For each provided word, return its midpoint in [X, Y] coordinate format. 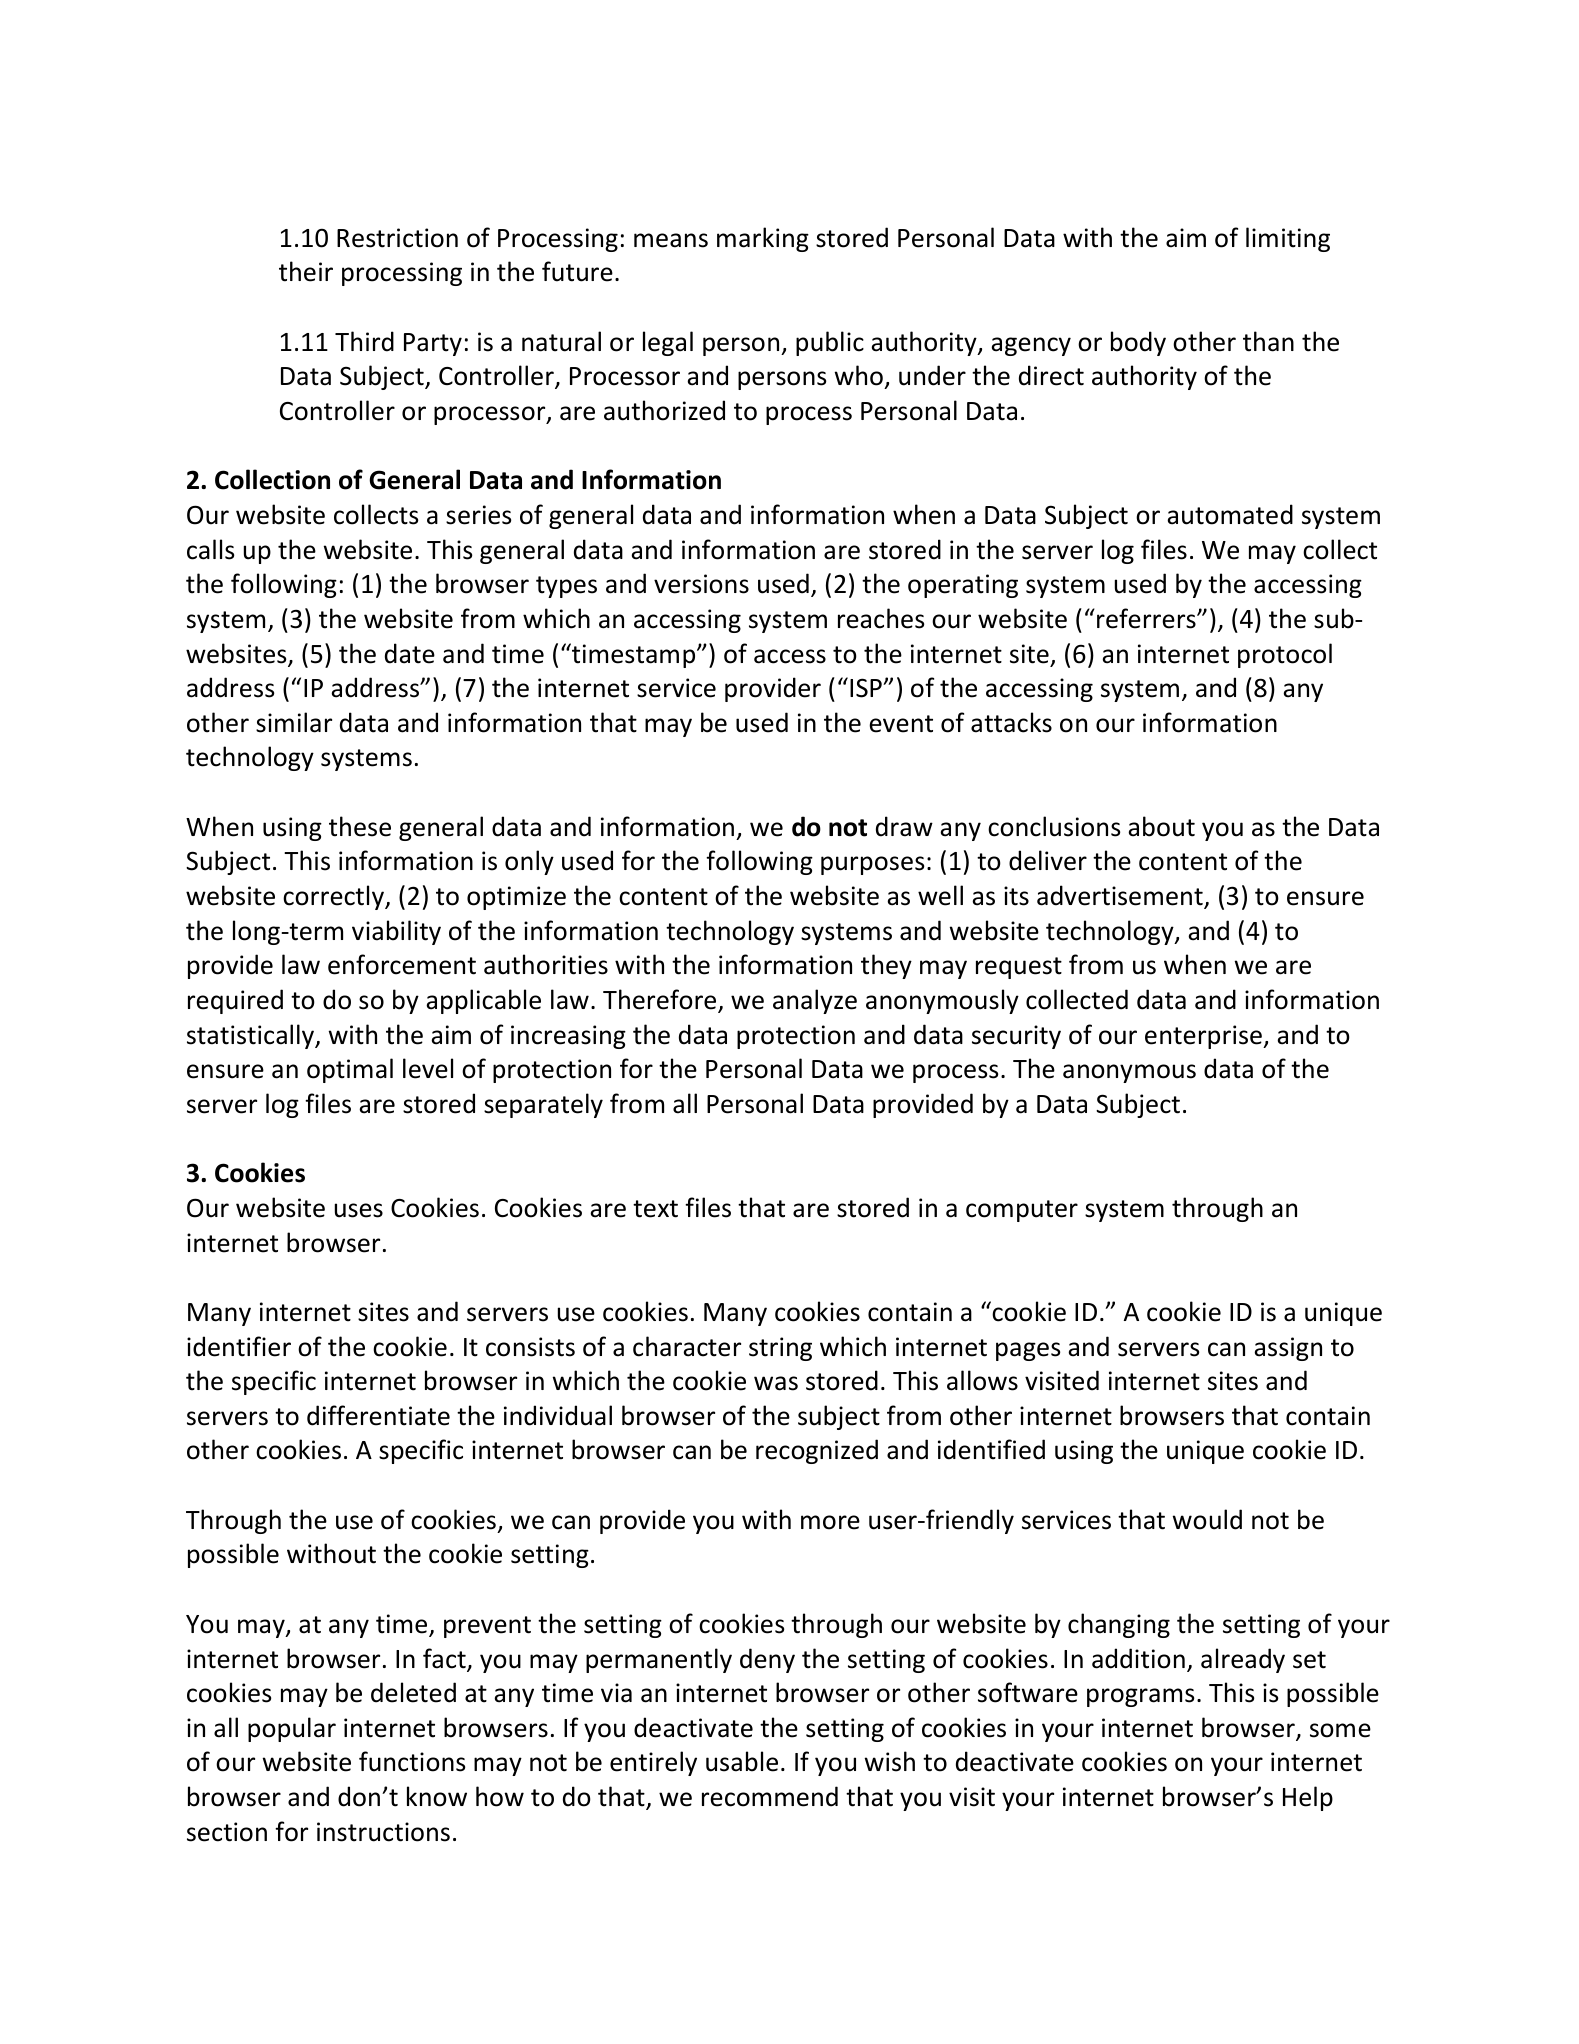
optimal [350, 1070]
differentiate [378, 1415]
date [410, 653]
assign [1288, 1349]
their [306, 271]
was [776, 1383]
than [1268, 341]
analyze [815, 1001]
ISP [867, 688]
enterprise [1205, 1037]
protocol [1285, 655]
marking [763, 239]
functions [412, 1761]
